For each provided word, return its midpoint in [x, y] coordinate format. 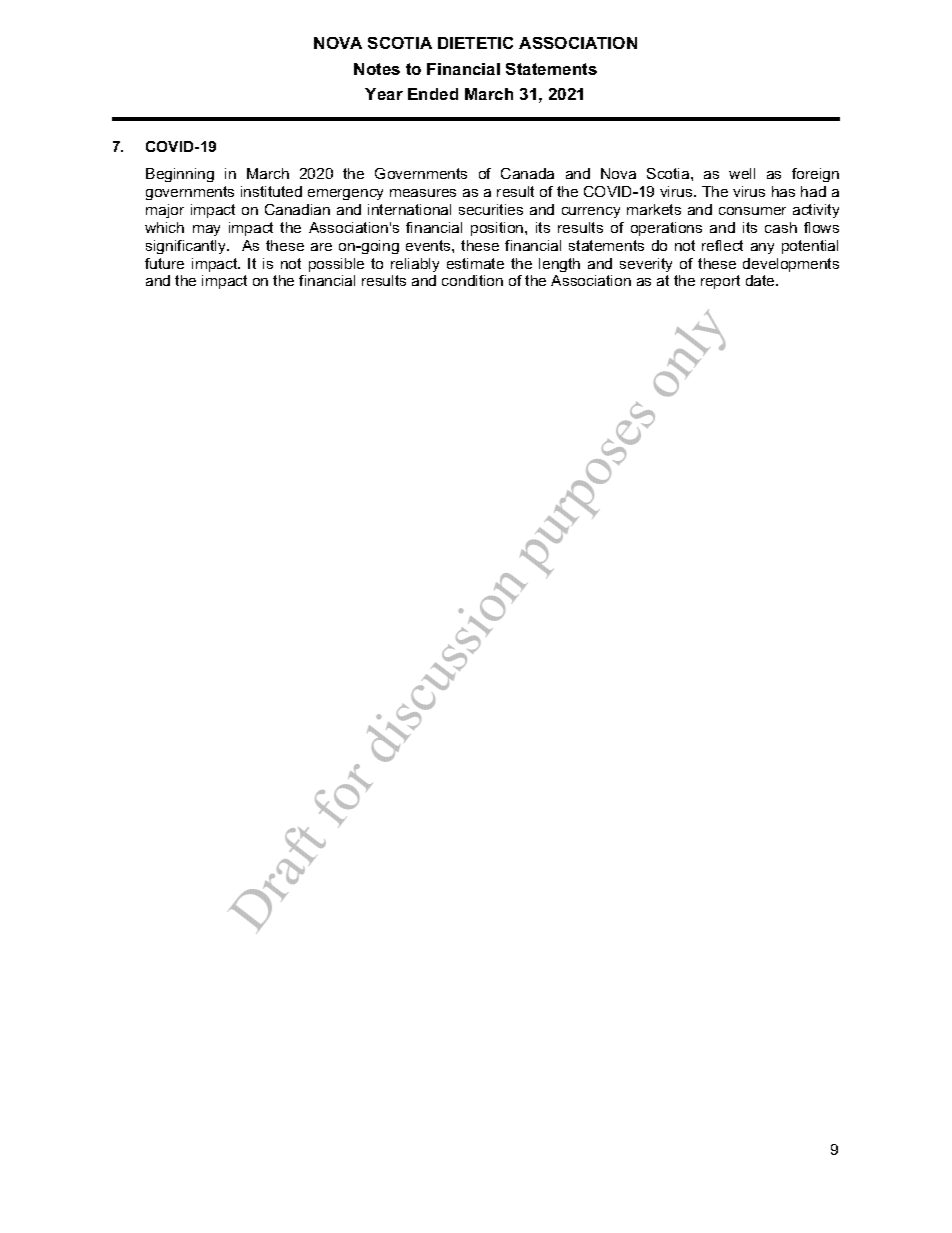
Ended [433, 94]
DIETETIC [475, 43]
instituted [271, 191]
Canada [527, 173]
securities [491, 209]
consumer [752, 211]
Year [384, 94]
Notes [377, 69]
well [742, 173]
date [761, 280]
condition [472, 280]
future [164, 263]
